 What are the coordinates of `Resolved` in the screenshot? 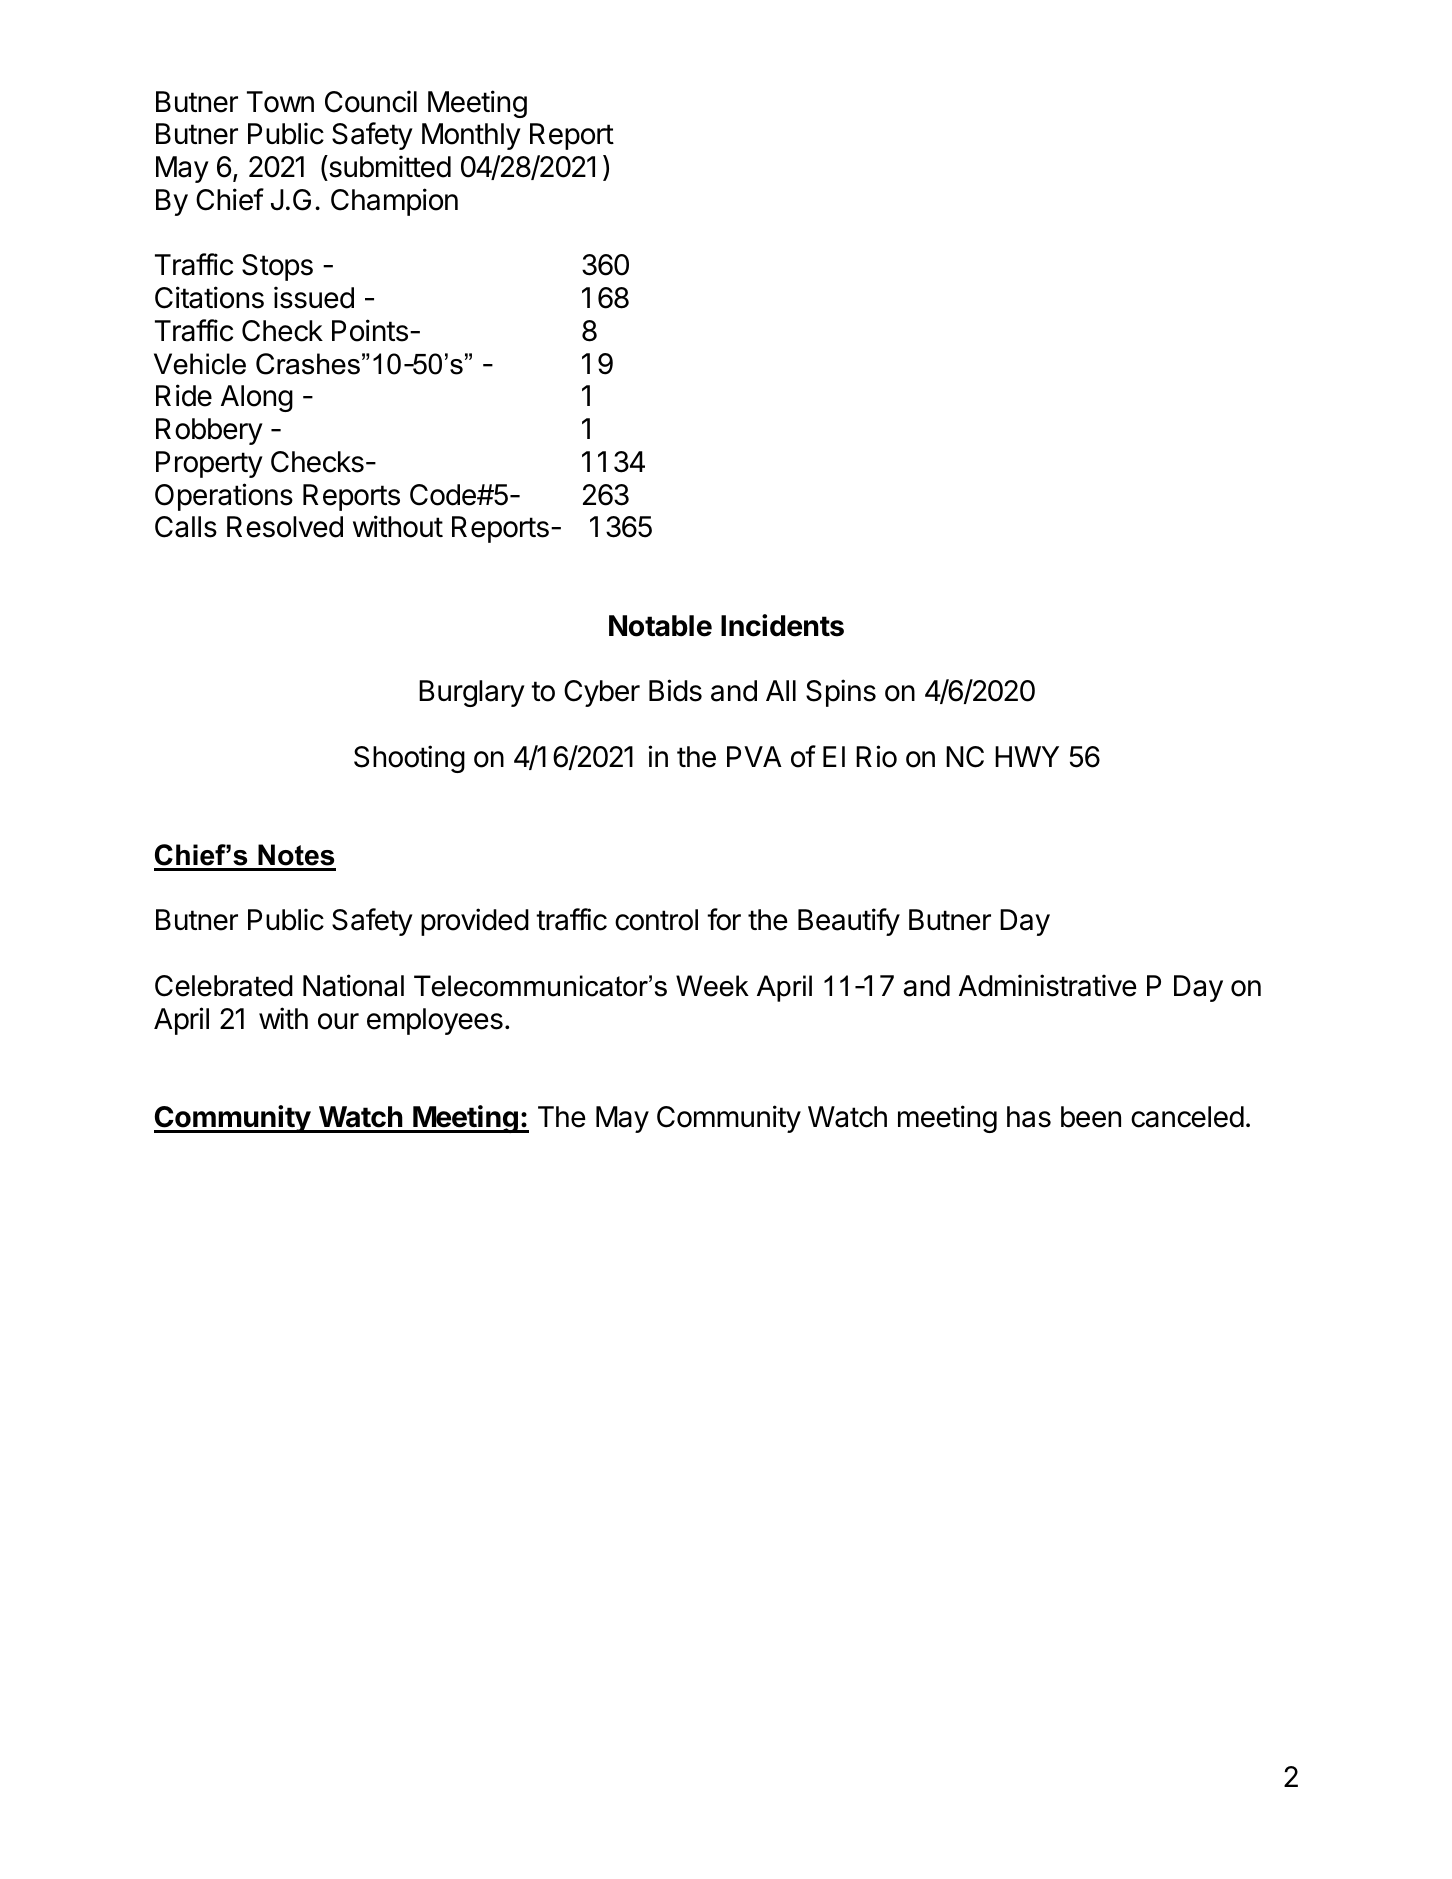 It's located at (285, 527).
